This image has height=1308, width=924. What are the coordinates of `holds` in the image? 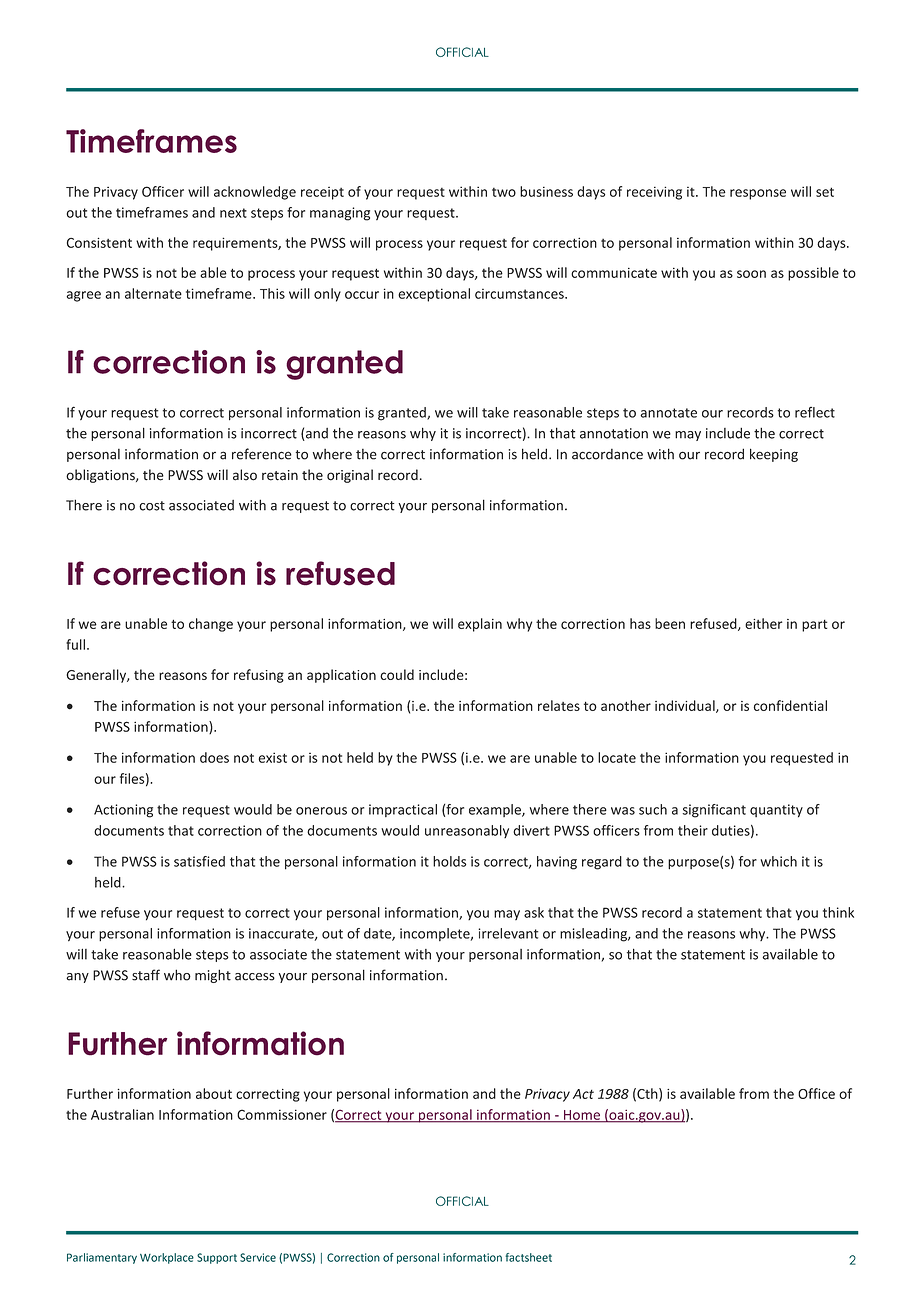 It's located at (449, 861).
